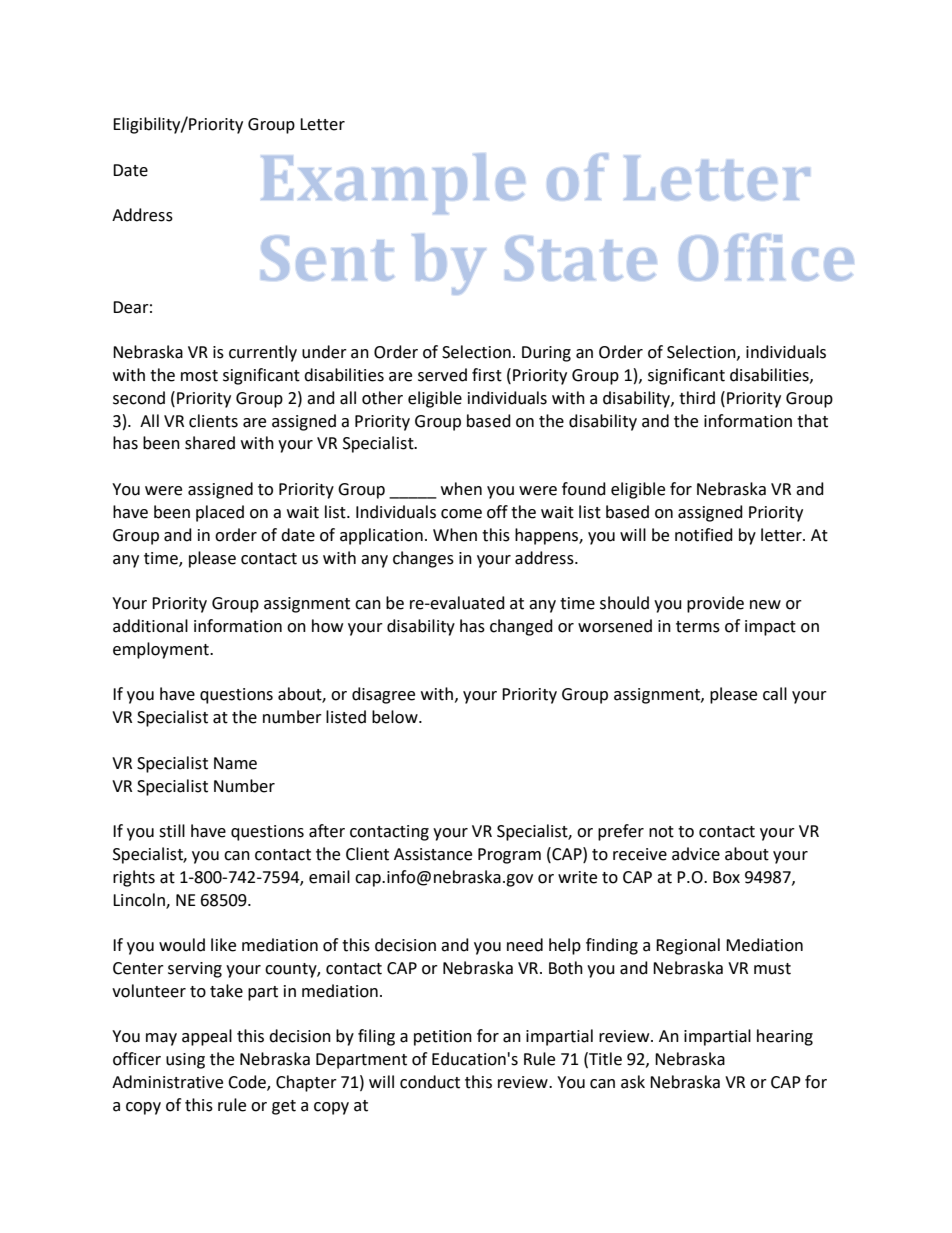 The image size is (952, 1233). What do you see at coordinates (150, 626) in the page?
I see `additional` at bounding box center [150, 626].
